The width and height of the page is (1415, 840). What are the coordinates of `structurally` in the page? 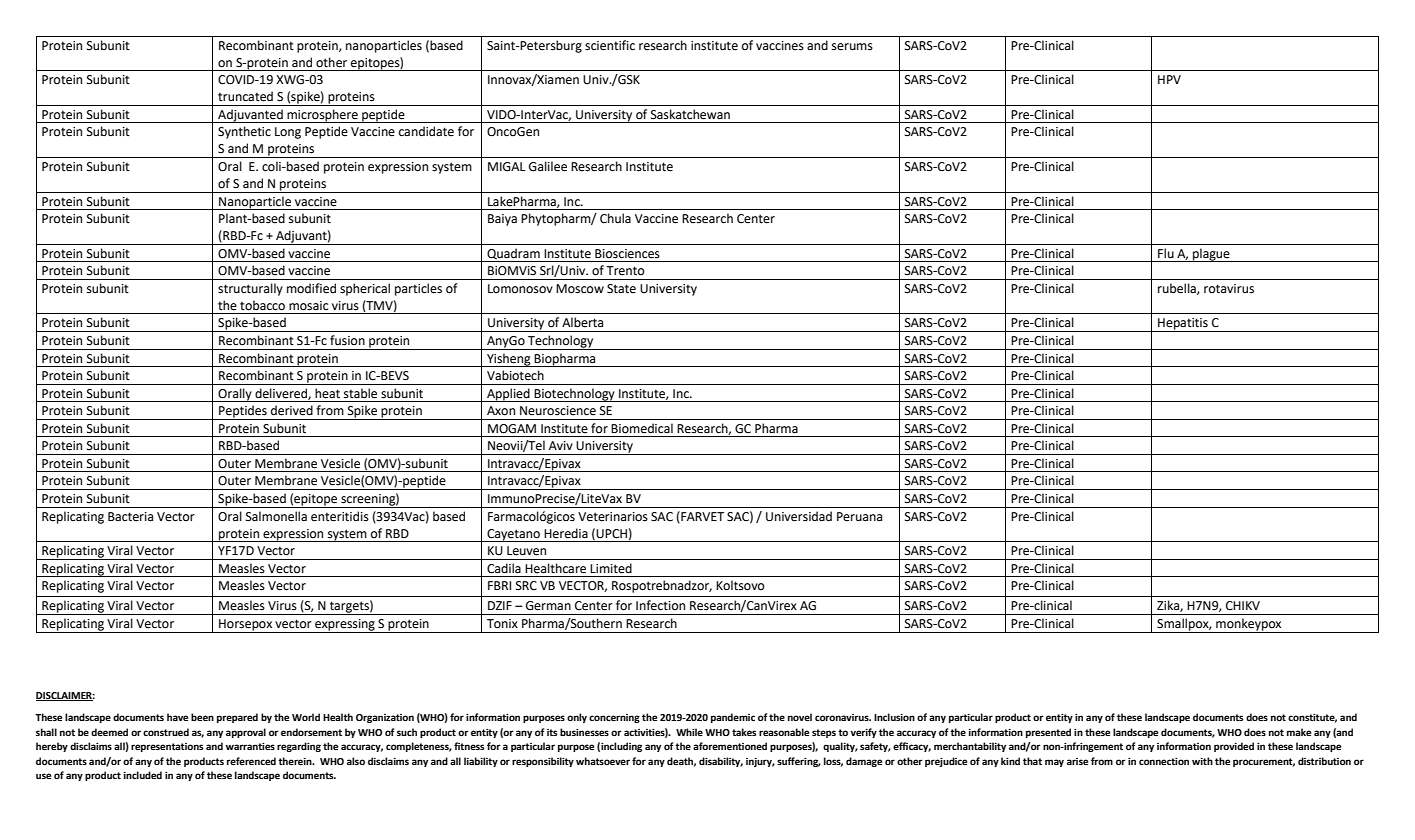 It's located at (250, 289).
